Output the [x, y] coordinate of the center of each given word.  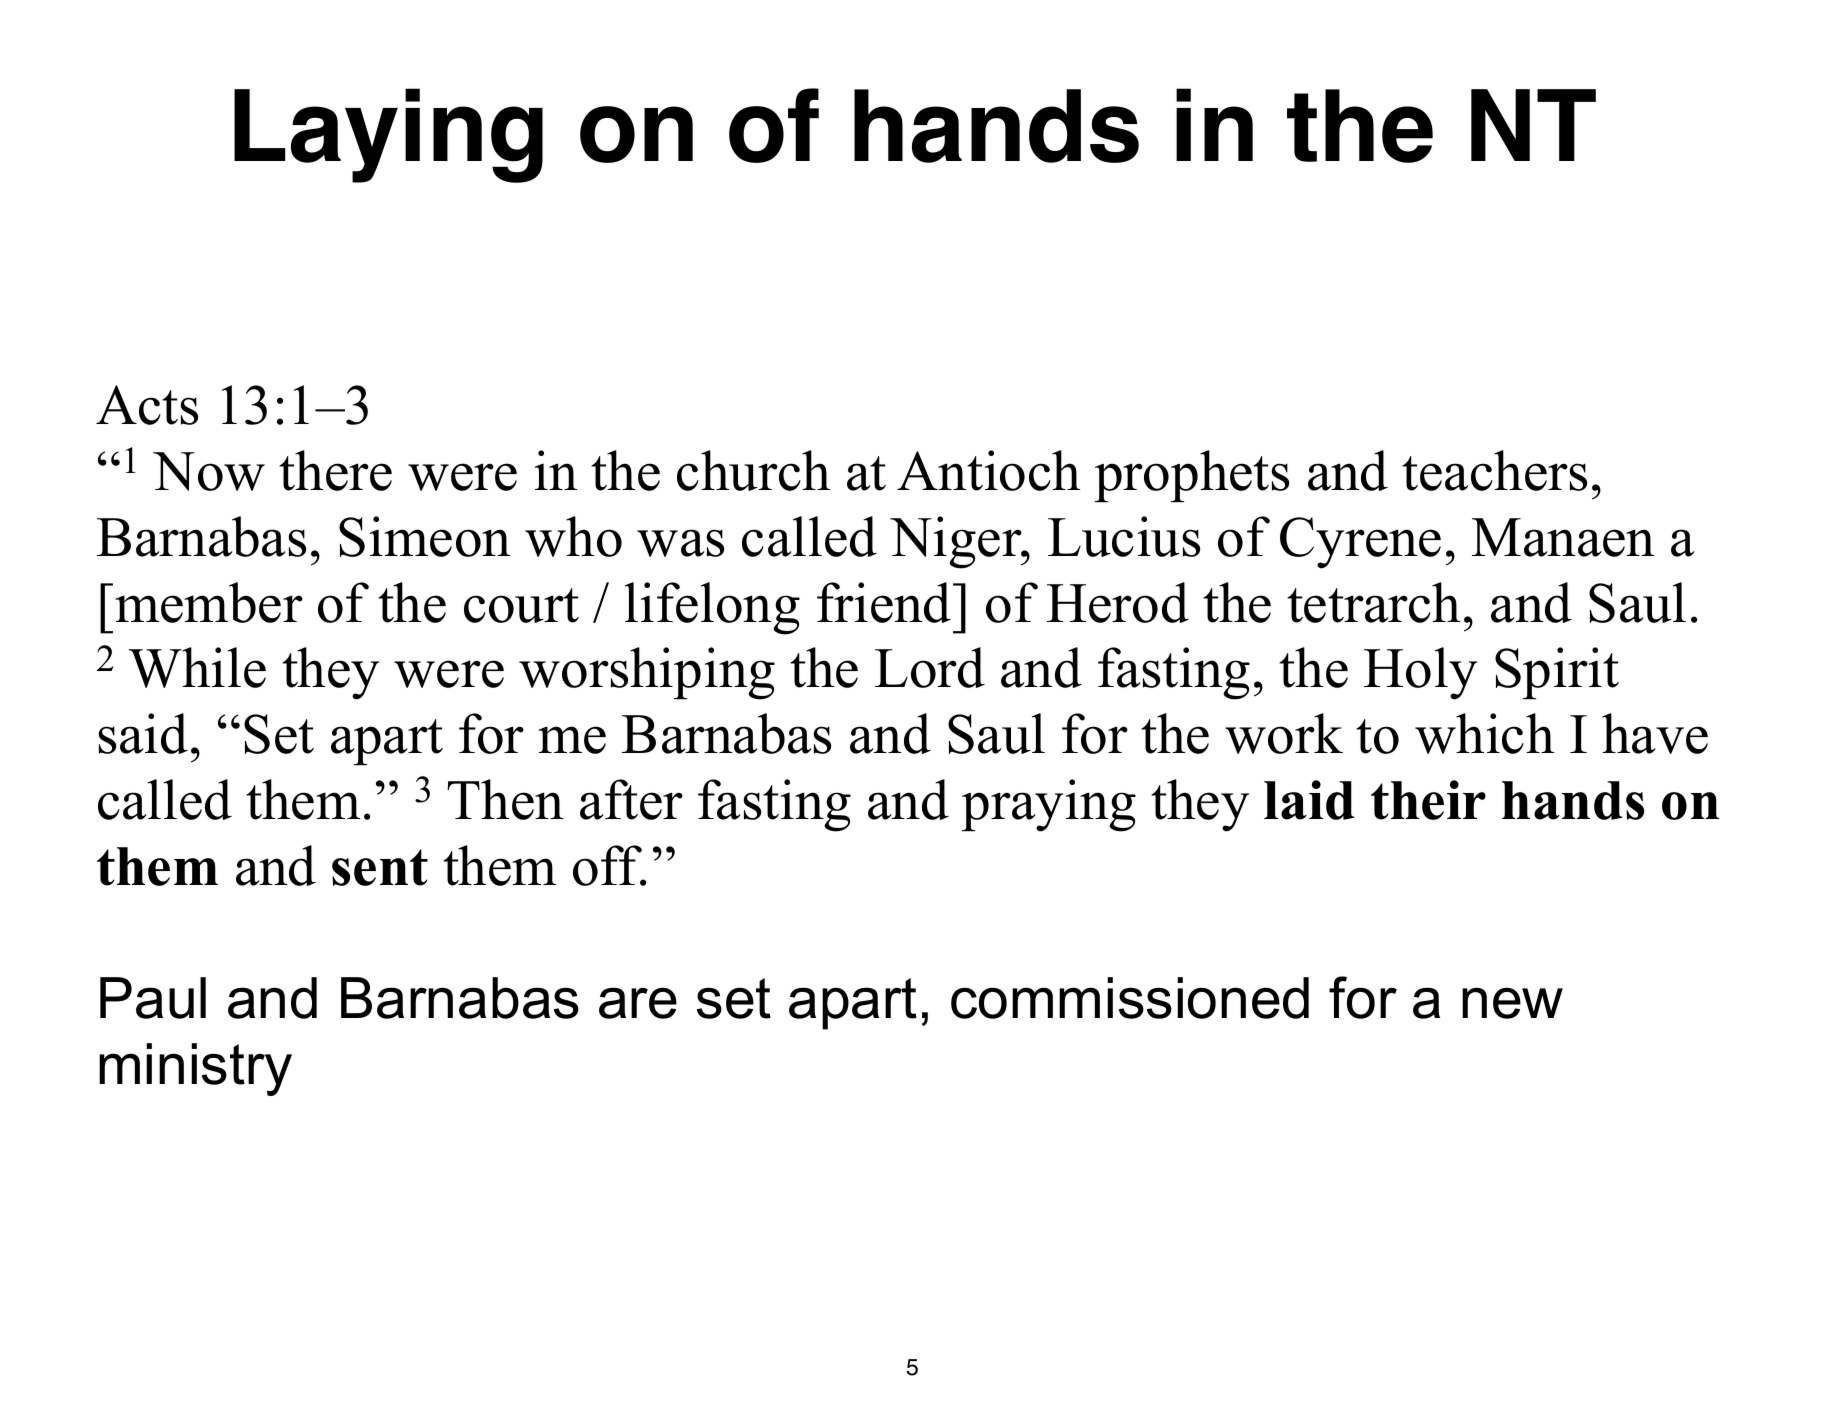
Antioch [988, 470]
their [1428, 800]
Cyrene [1360, 543]
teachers [1494, 470]
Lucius [1124, 536]
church [753, 470]
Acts [147, 405]
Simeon [425, 536]
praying [1049, 805]
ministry [195, 1069]
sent [380, 867]
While [197, 667]
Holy [1420, 673]
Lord [930, 667]
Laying [388, 135]
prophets [1192, 476]
